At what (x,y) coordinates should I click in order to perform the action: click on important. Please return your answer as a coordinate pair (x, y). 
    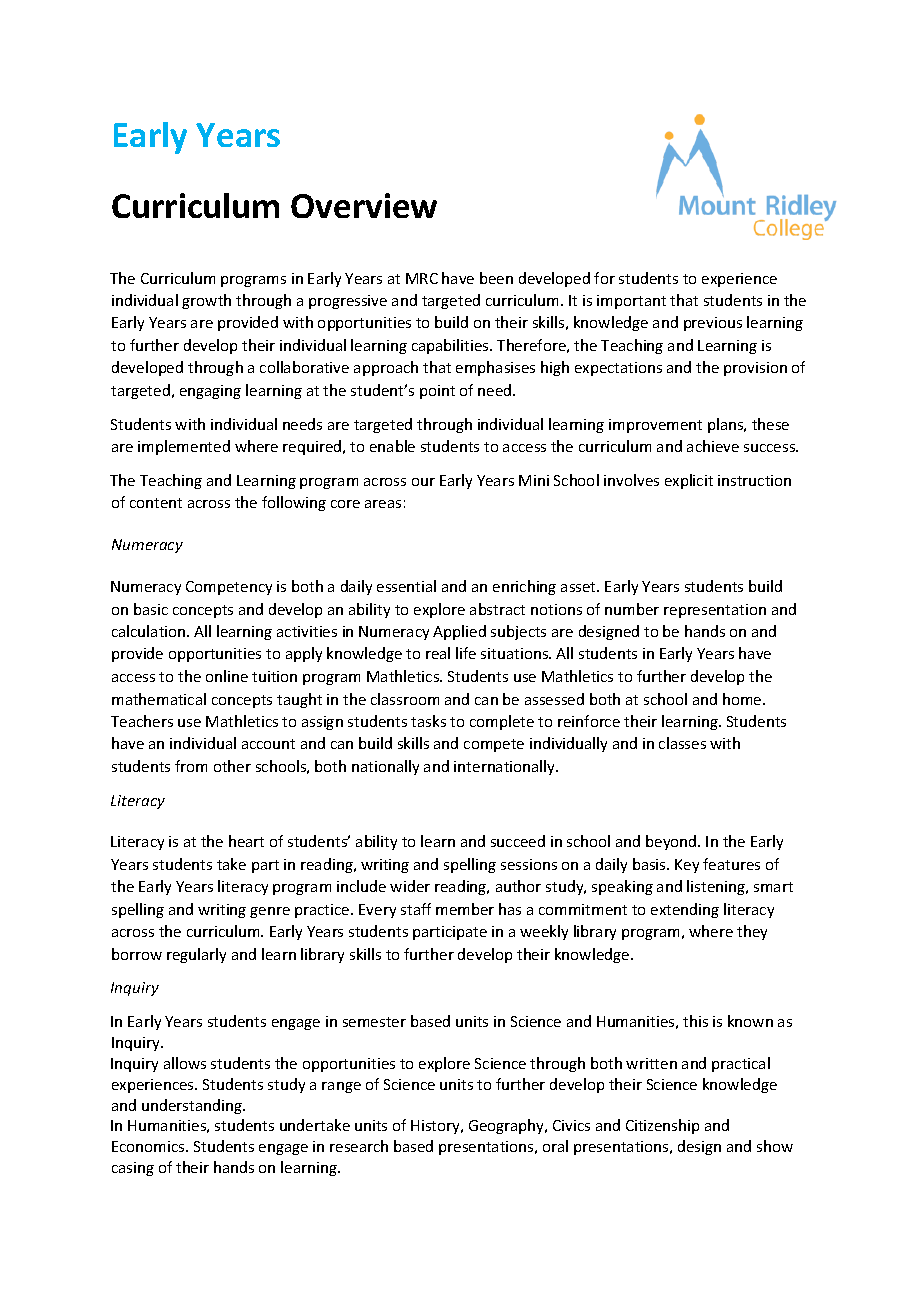
    Looking at the image, I should click on (631, 302).
